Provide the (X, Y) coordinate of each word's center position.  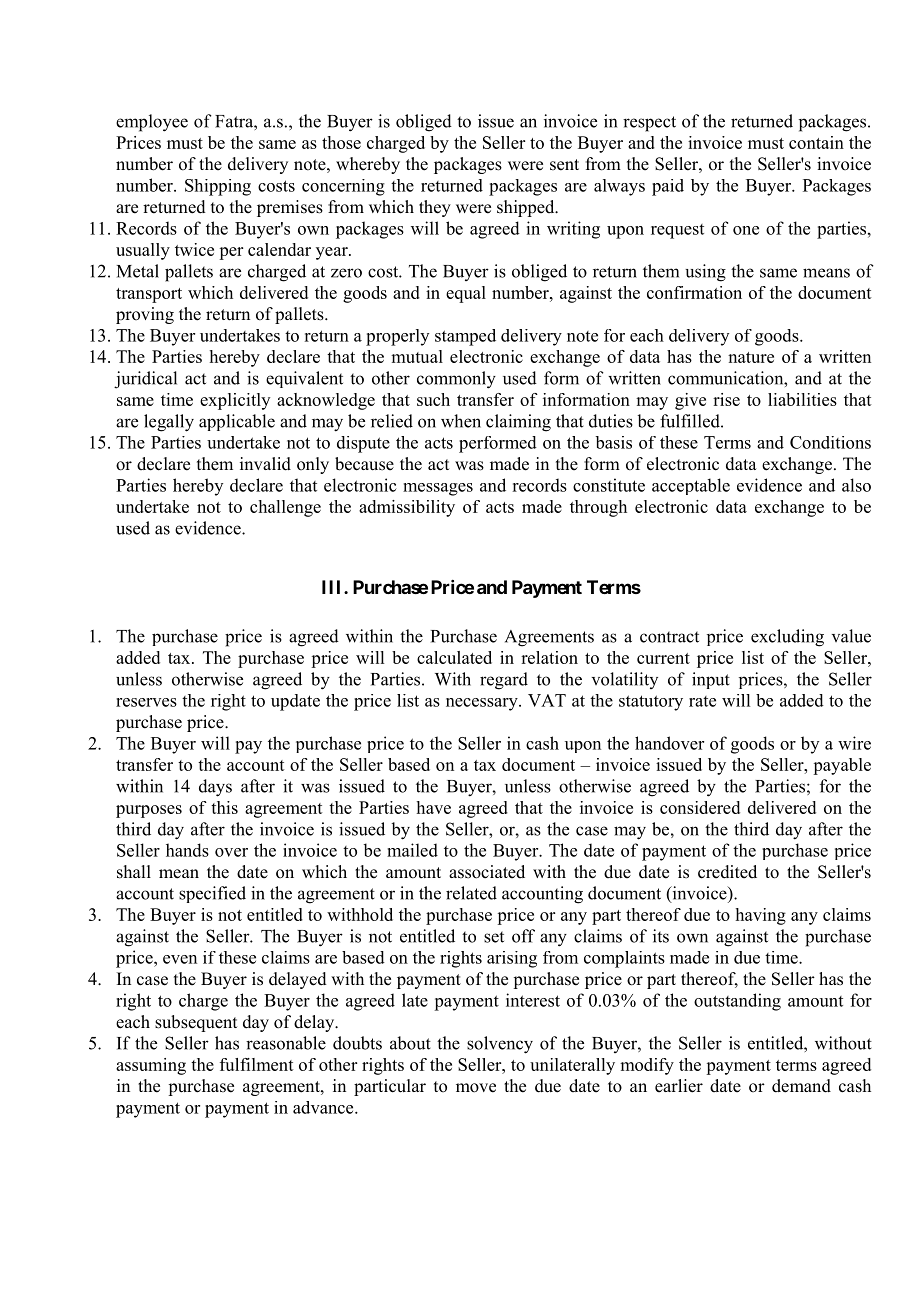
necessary (483, 704)
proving (145, 315)
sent (564, 165)
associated (487, 872)
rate (702, 701)
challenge (285, 508)
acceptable (691, 486)
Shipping (218, 187)
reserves (146, 702)
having (761, 916)
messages (438, 489)
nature (751, 357)
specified (212, 894)
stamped (465, 337)
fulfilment (257, 1064)
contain (816, 142)
